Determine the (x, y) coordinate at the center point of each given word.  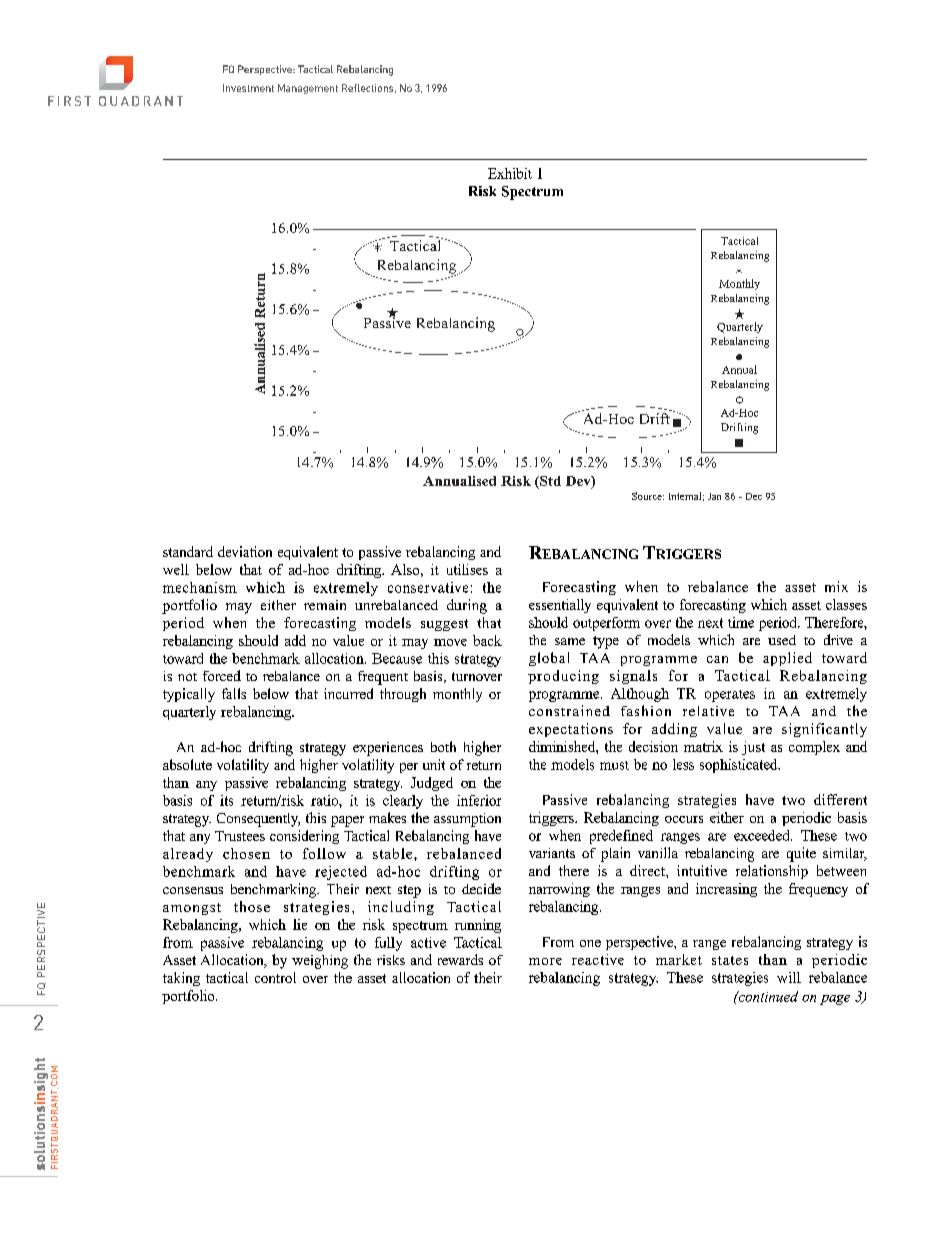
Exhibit (510, 173)
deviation (245, 551)
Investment (248, 88)
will (789, 977)
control (275, 977)
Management (308, 89)
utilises (467, 569)
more (545, 961)
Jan (714, 496)
